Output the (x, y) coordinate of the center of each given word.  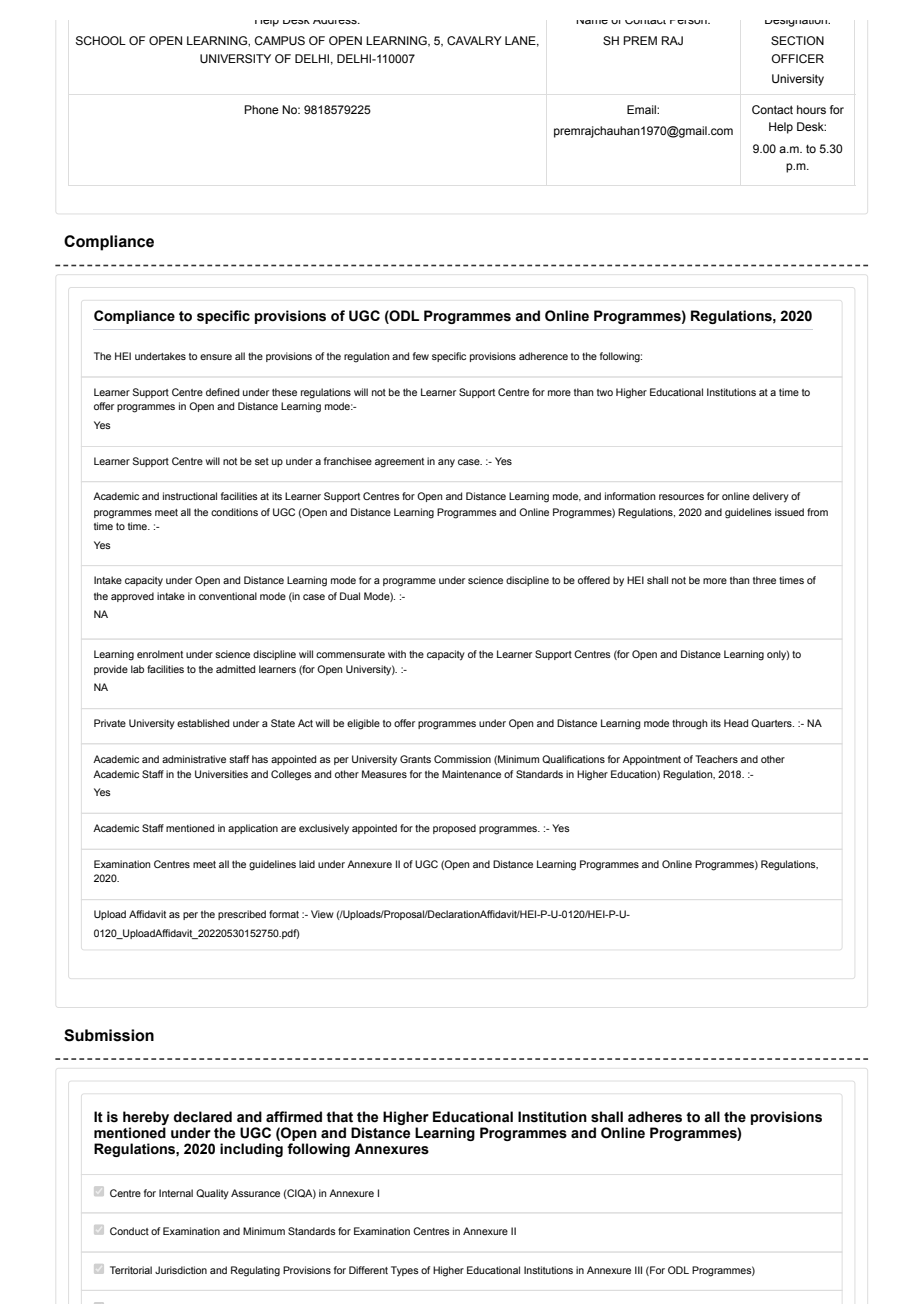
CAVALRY (474, 40)
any (446, 463)
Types (405, 1271)
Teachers (716, 759)
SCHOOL (101, 40)
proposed (454, 829)
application (253, 829)
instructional (190, 496)
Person (689, 22)
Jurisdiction (181, 1270)
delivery (771, 497)
